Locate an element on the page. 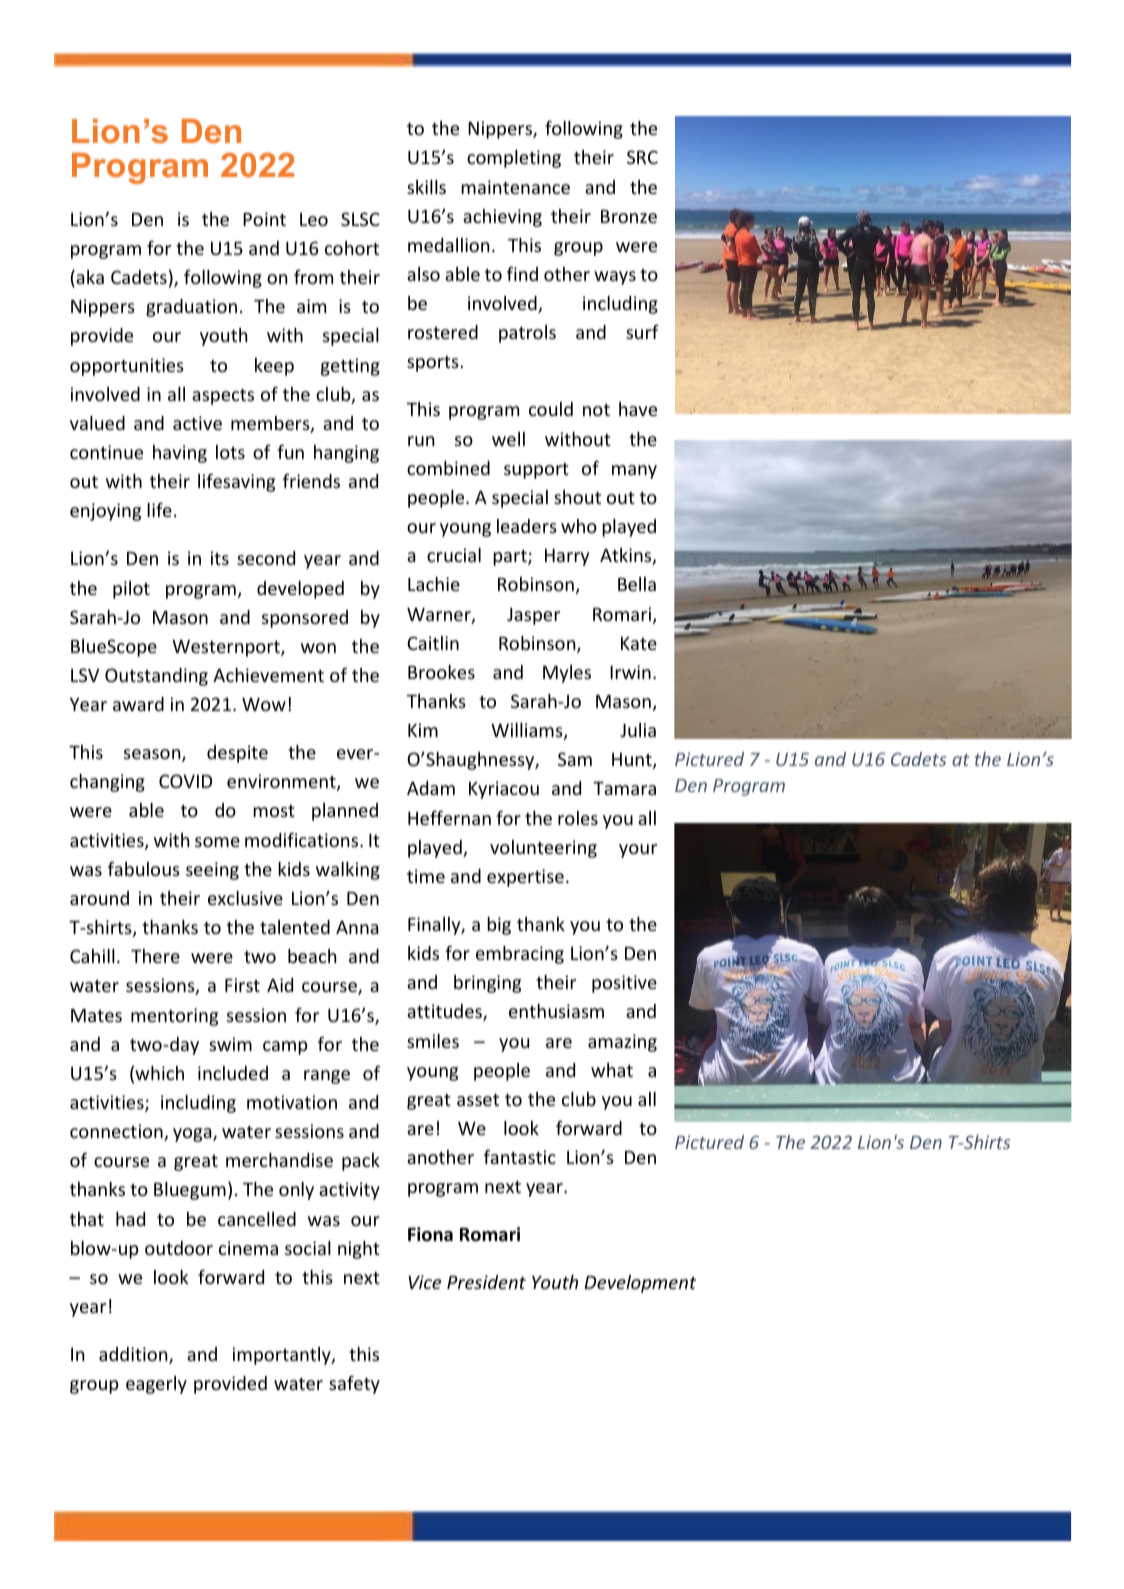  addition is located at coordinates (134, 1355).
